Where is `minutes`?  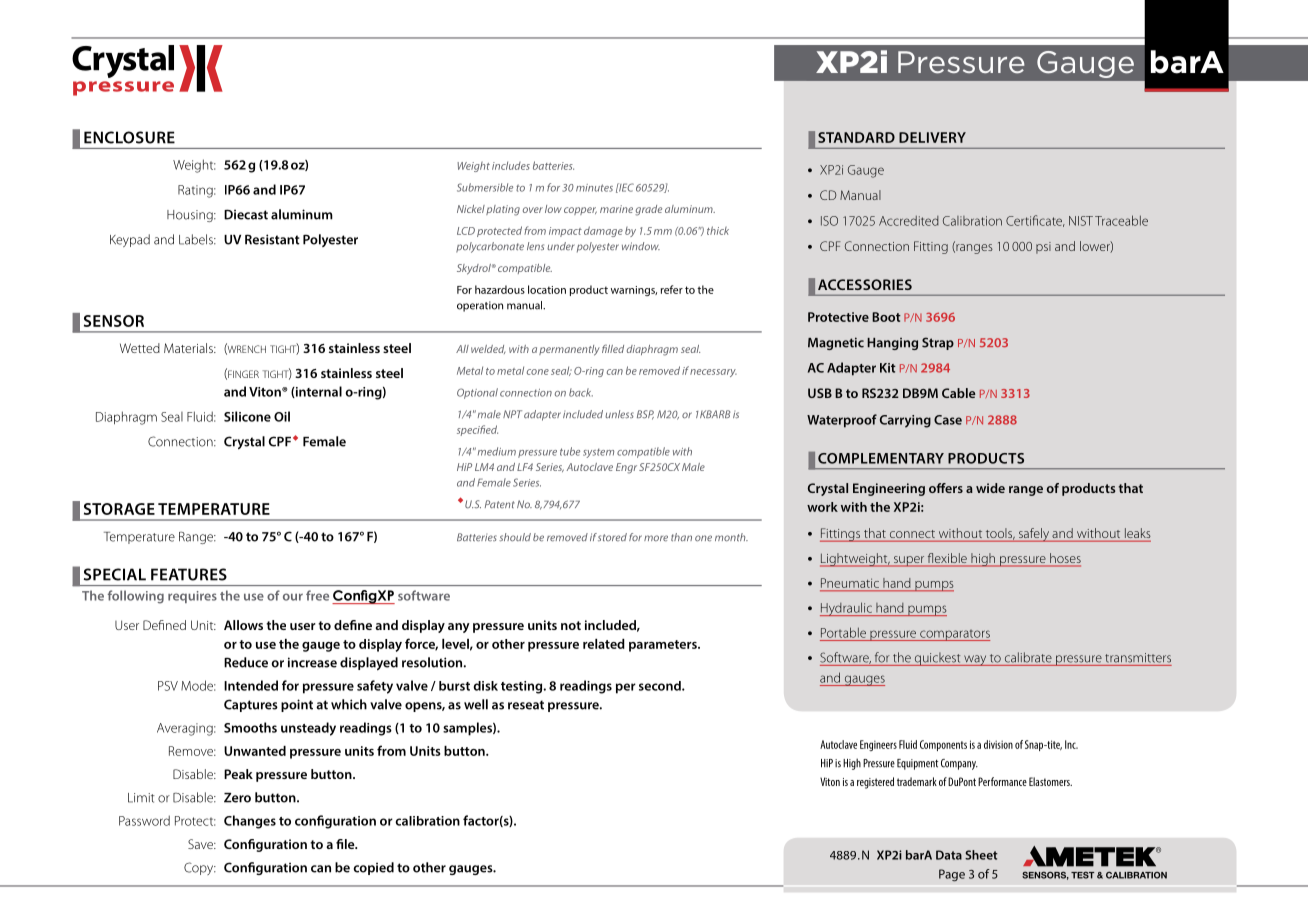
minutes is located at coordinates (594, 188).
